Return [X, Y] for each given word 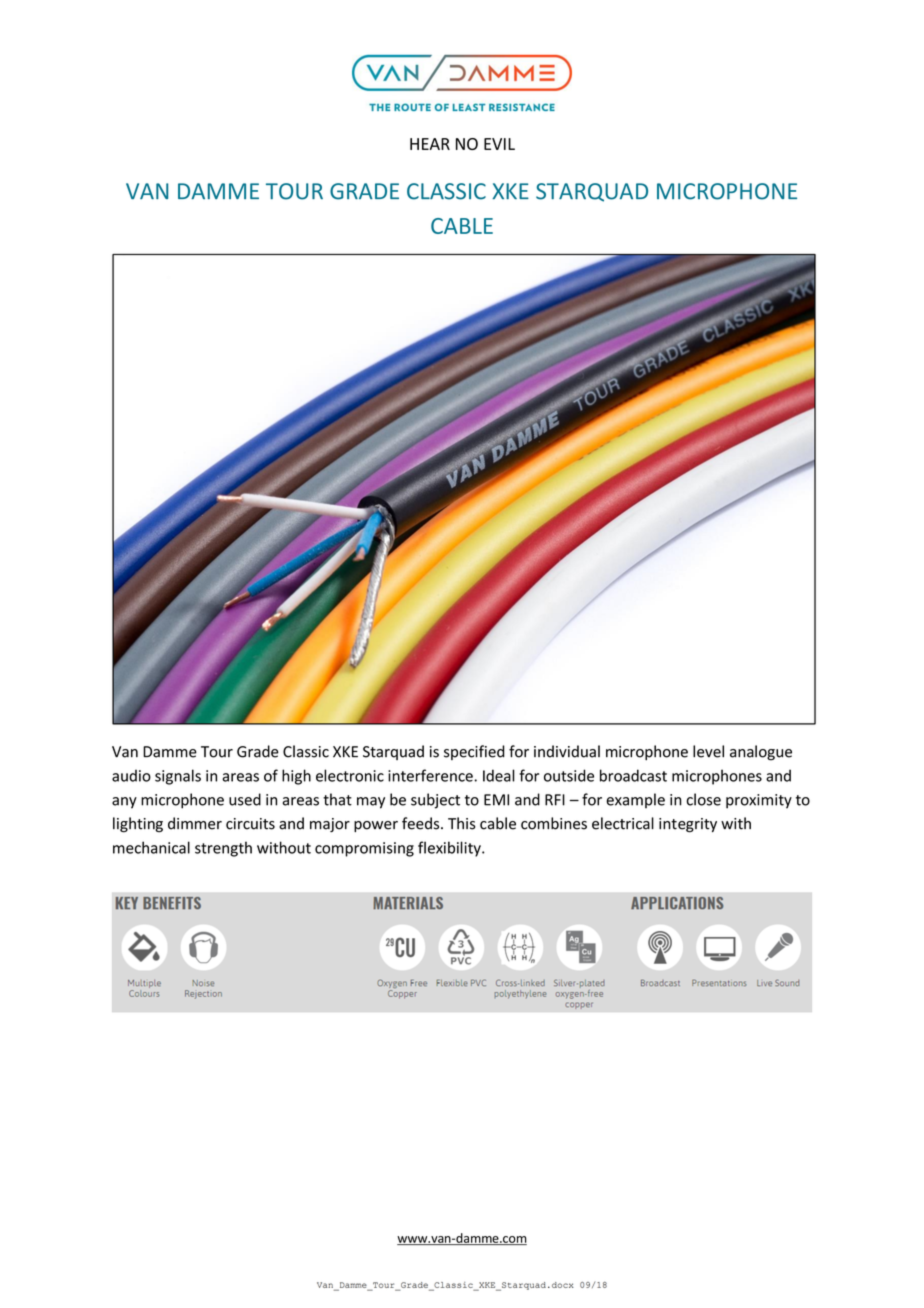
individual [567, 751]
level [708, 751]
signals [178, 777]
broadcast [633, 775]
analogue [761, 753]
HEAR [430, 144]
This [462, 823]
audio [131, 776]
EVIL [499, 144]
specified [474, 752]
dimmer [195, 823]
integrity [688, 825]
